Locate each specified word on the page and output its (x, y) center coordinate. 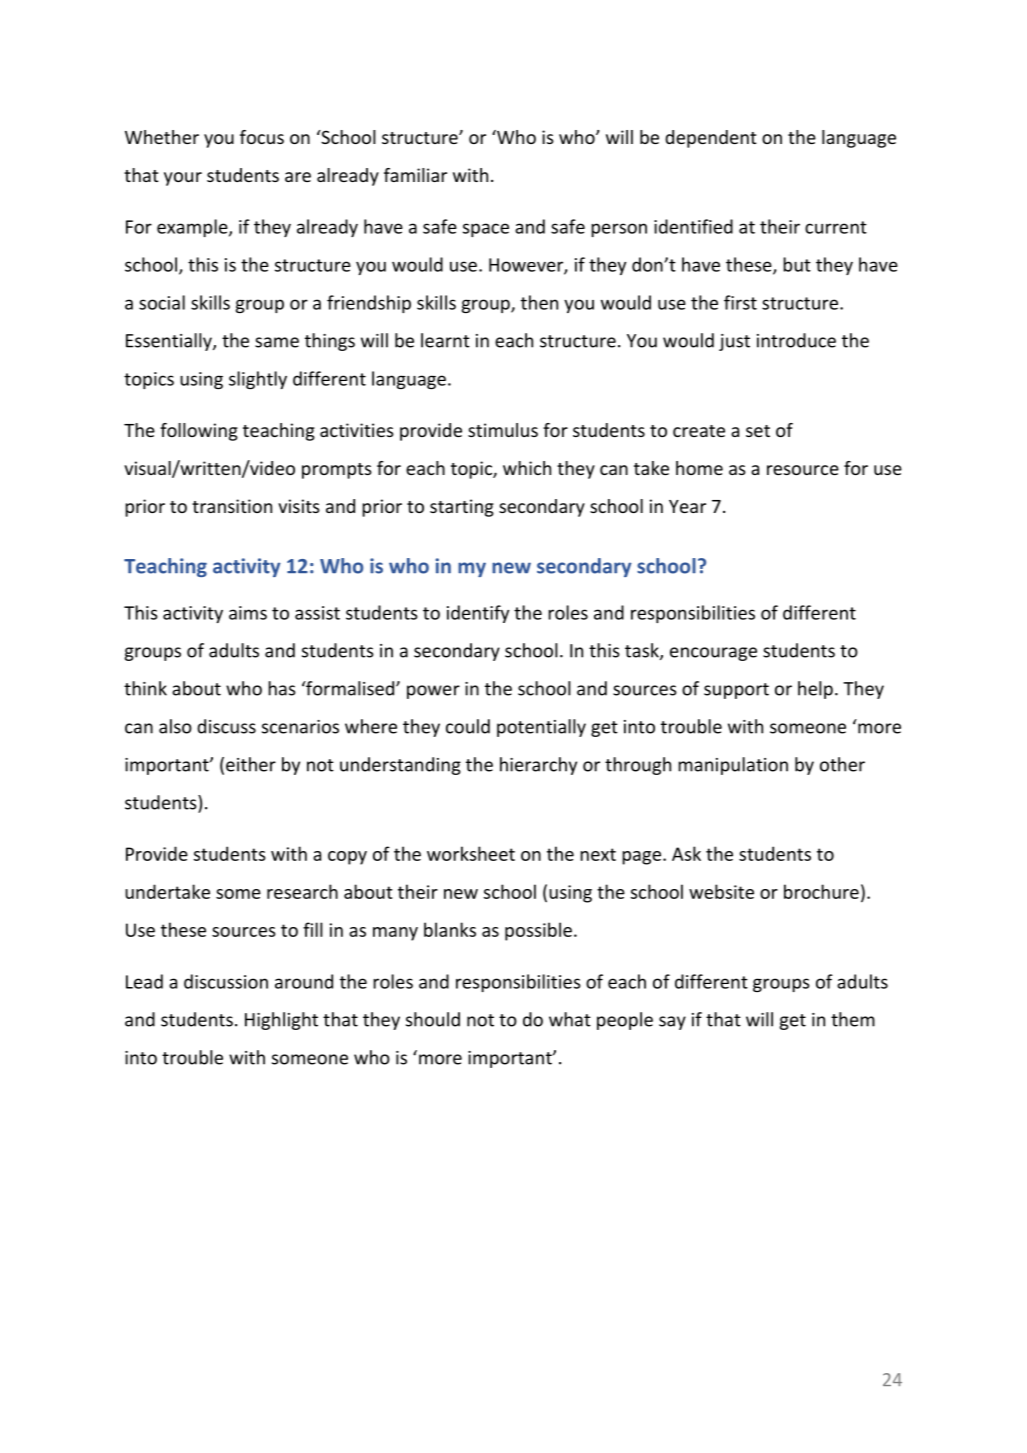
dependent (710, 139)
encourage (713, 654)
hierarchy (538, 766)
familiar (415, 175)
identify (478, 614)
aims (248, 613)
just (734, 342)
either (251, 764)
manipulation (733, 766)
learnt (445, 340)
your (183, 179)
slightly (258, 380)
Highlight (281, 1021)
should (433, 1019)
